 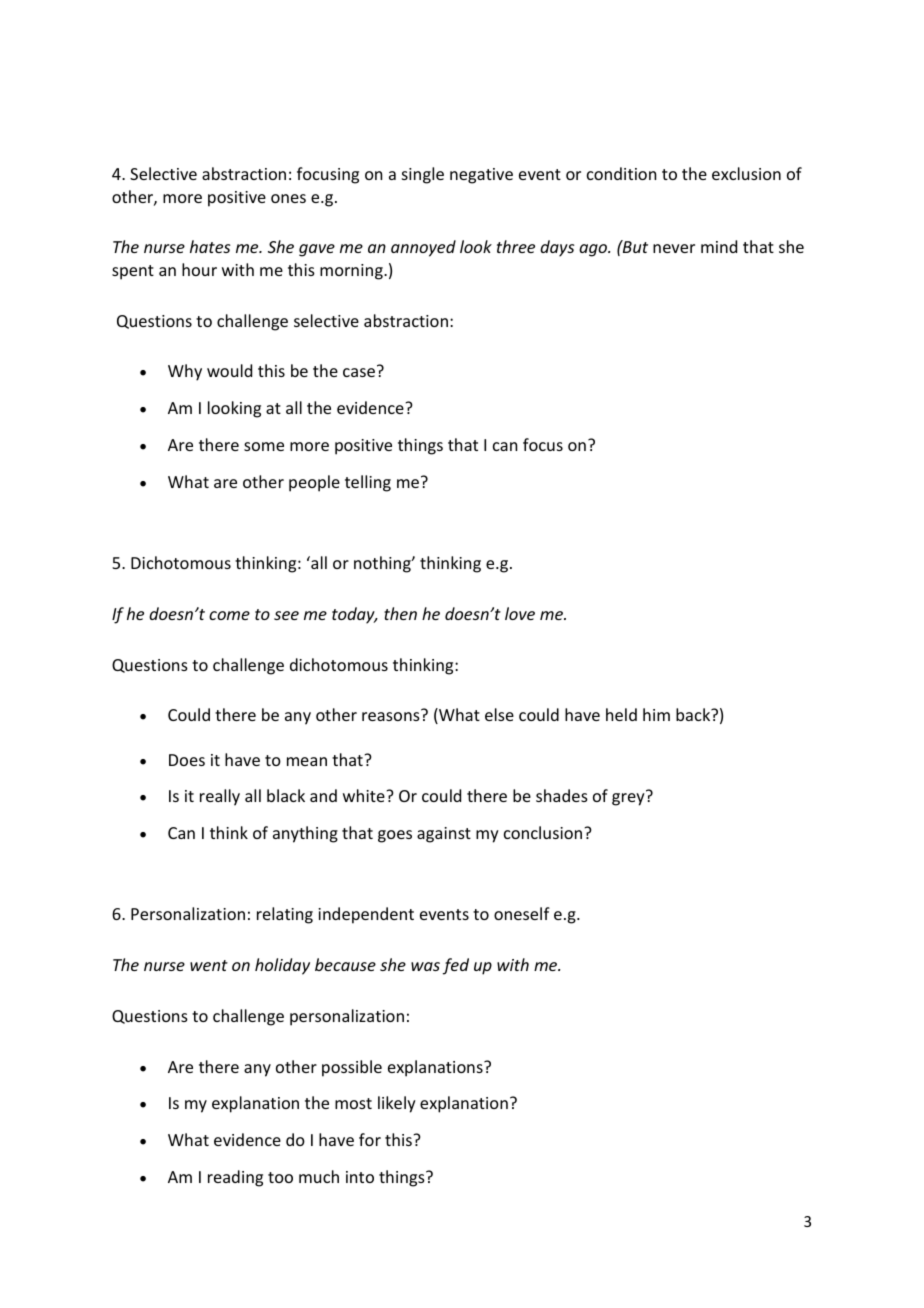 What do you see at coordinates (235, 1178) in the screenshot?
I see `reading` at bounding box center [235, 1178].
